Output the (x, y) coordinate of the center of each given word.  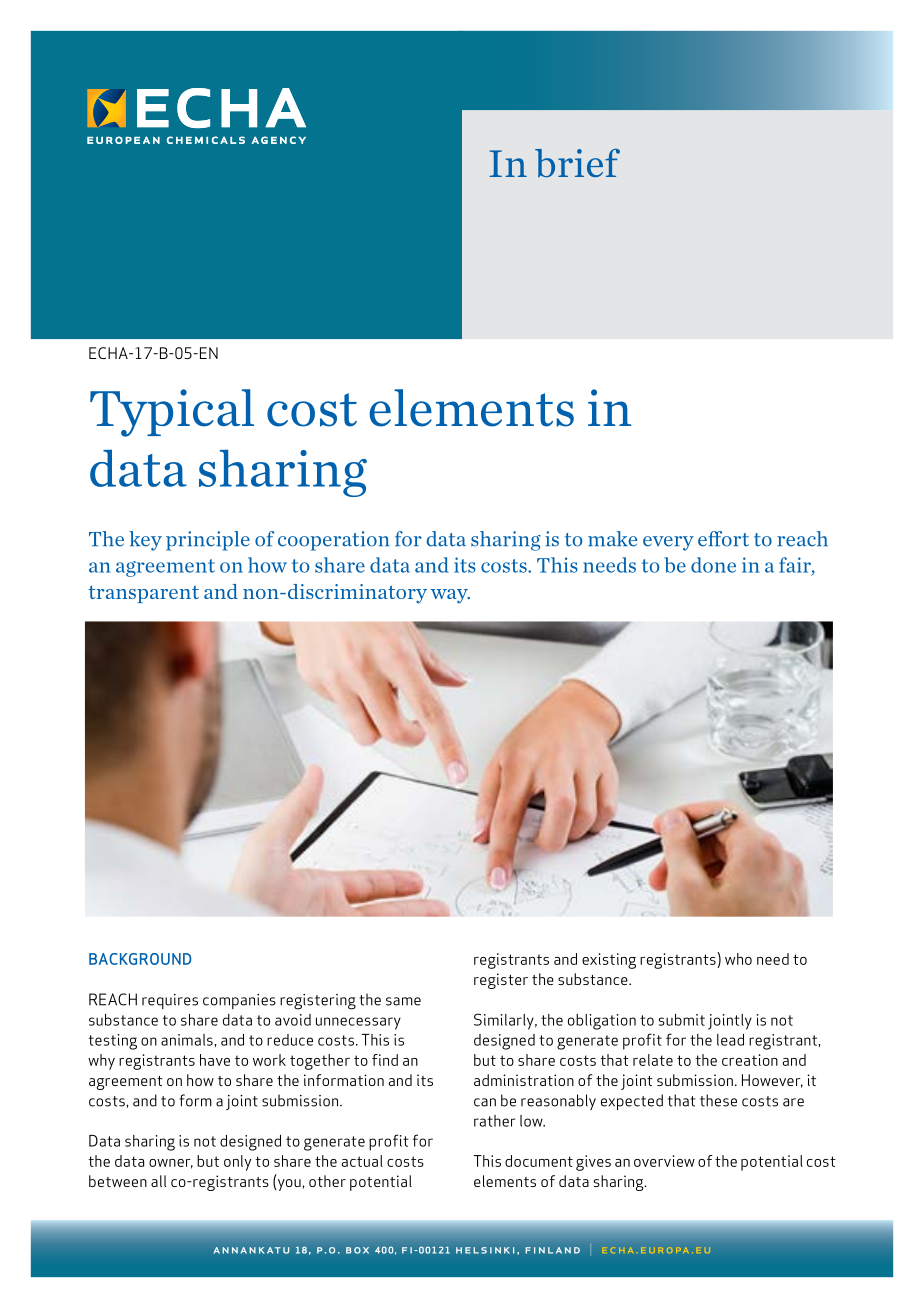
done (713, 565)
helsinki (485, 1250)
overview (664, 1161)
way (450, 596)
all (158, 1181)
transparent (143, 594)
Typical (172, 413)
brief (577, 163)
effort (723, 539)
